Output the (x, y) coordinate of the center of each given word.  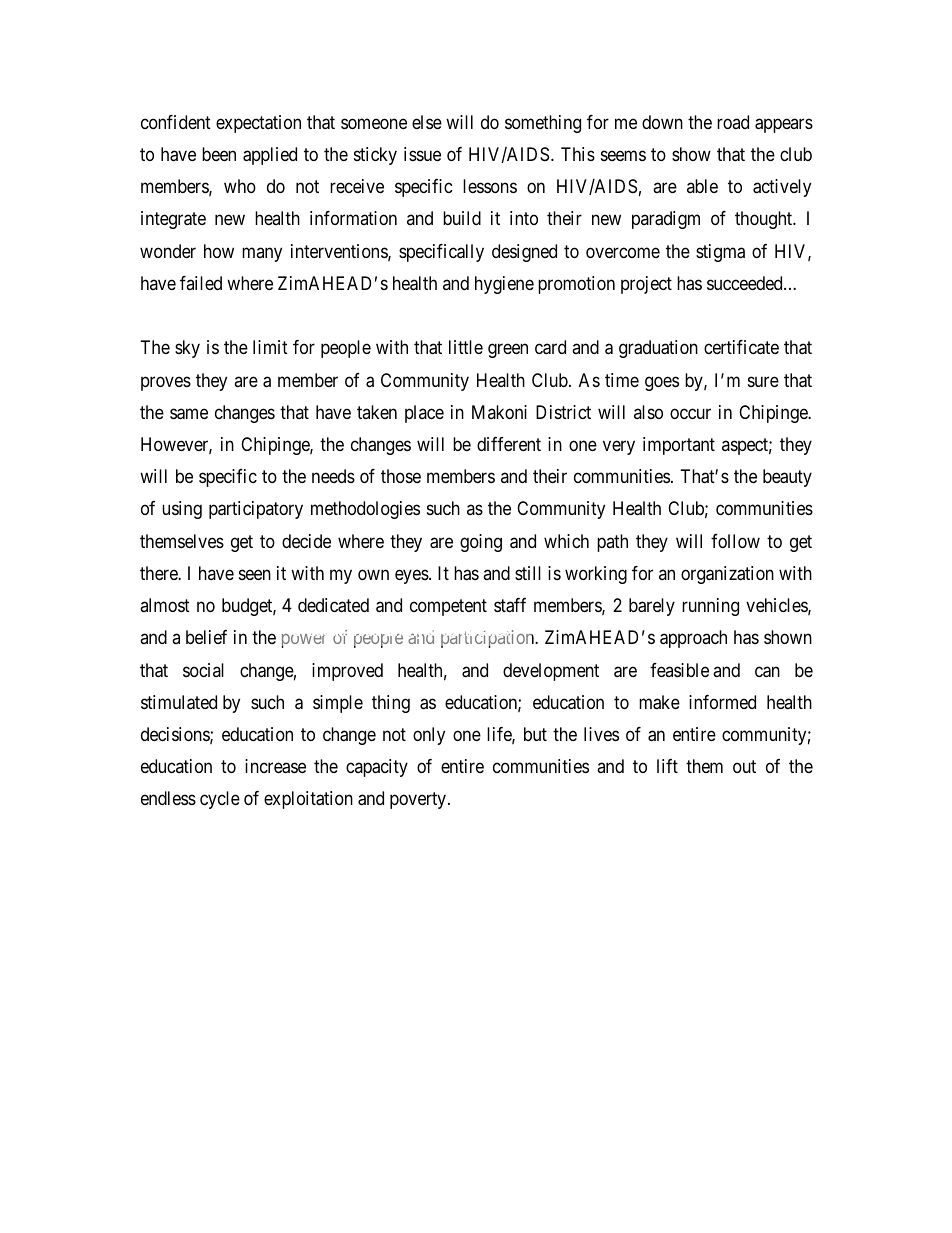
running (710, 607)
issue (422, 154)
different (509, 444)
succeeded (746, 283)
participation (489, 639)
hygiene (504, 285)
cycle (220, 800)
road (733, 122)
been (219, 154)
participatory (256, 510)
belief (206, 637)
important (679, 446)
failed (201, 283)
